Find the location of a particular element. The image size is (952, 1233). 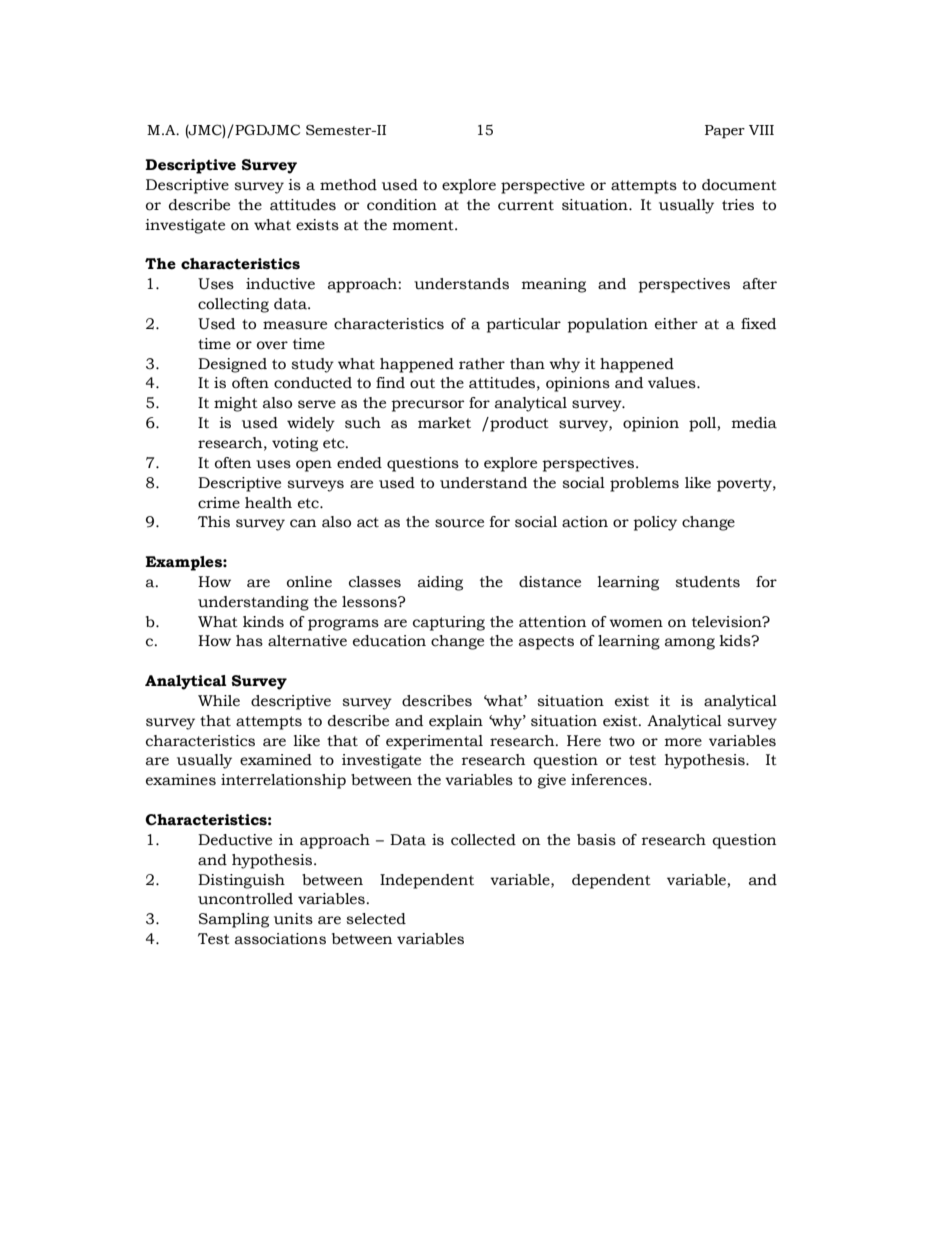

method is located at coordinates (348, 185).
